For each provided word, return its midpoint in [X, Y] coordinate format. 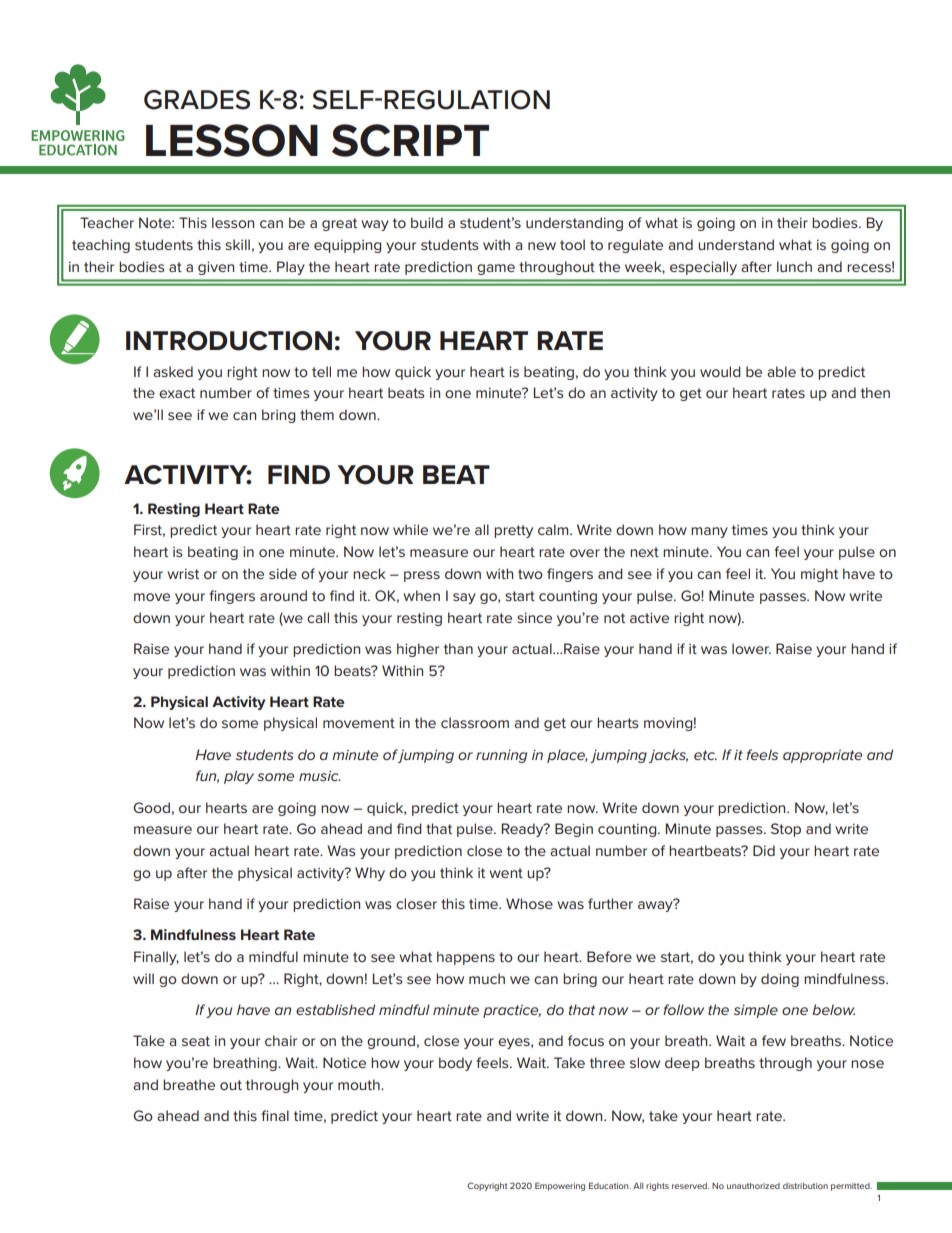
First [149, 530]
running [501, 756]
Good [151, 807]
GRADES [197, 100]
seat [196, 1041]
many [709, 532]
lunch [794, 266]
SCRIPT [410, 140]
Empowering [560, 1186]
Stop [786, 830]
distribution [805, 1186]
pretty [513, 531]
